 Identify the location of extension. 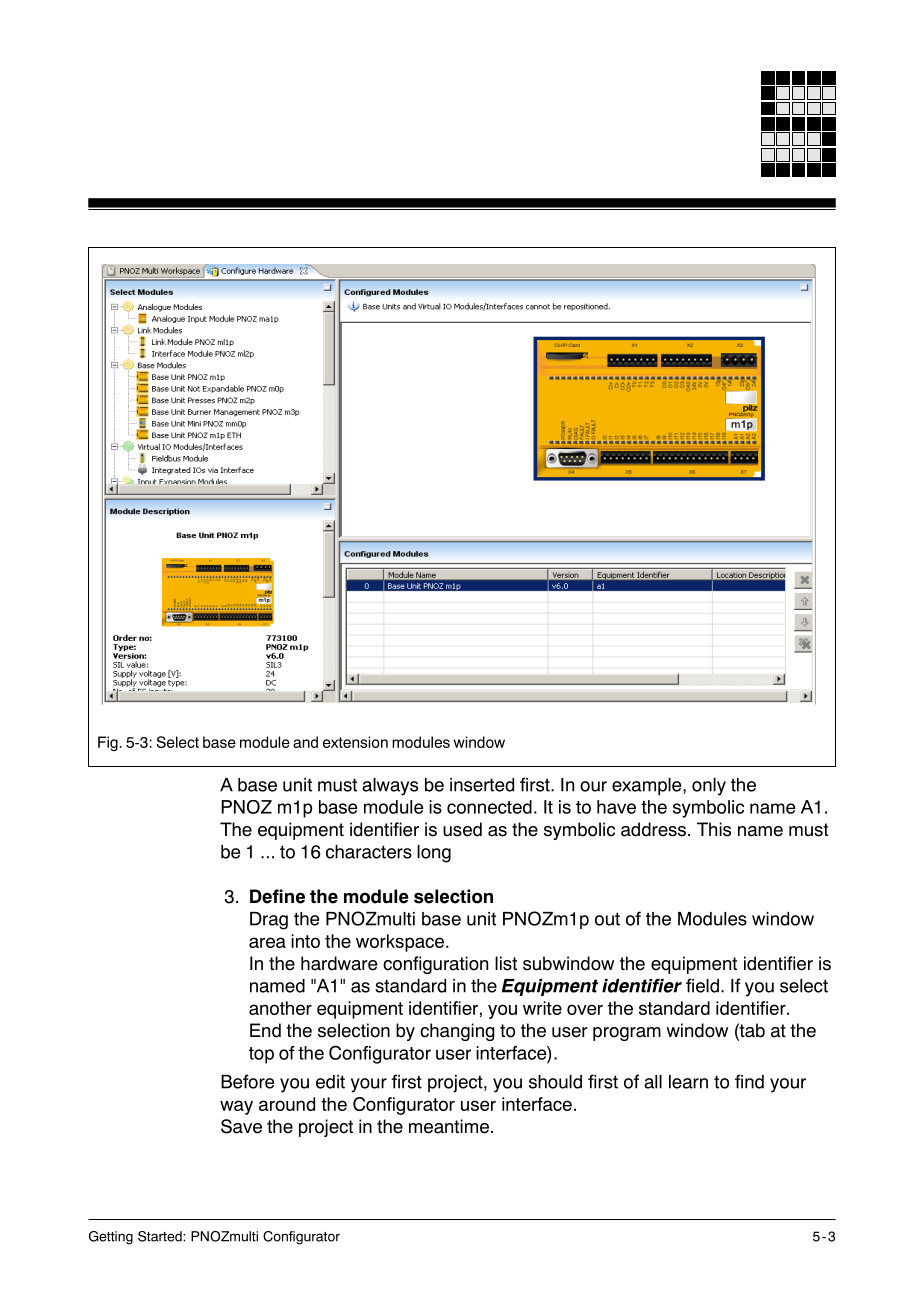
(355, 742).
